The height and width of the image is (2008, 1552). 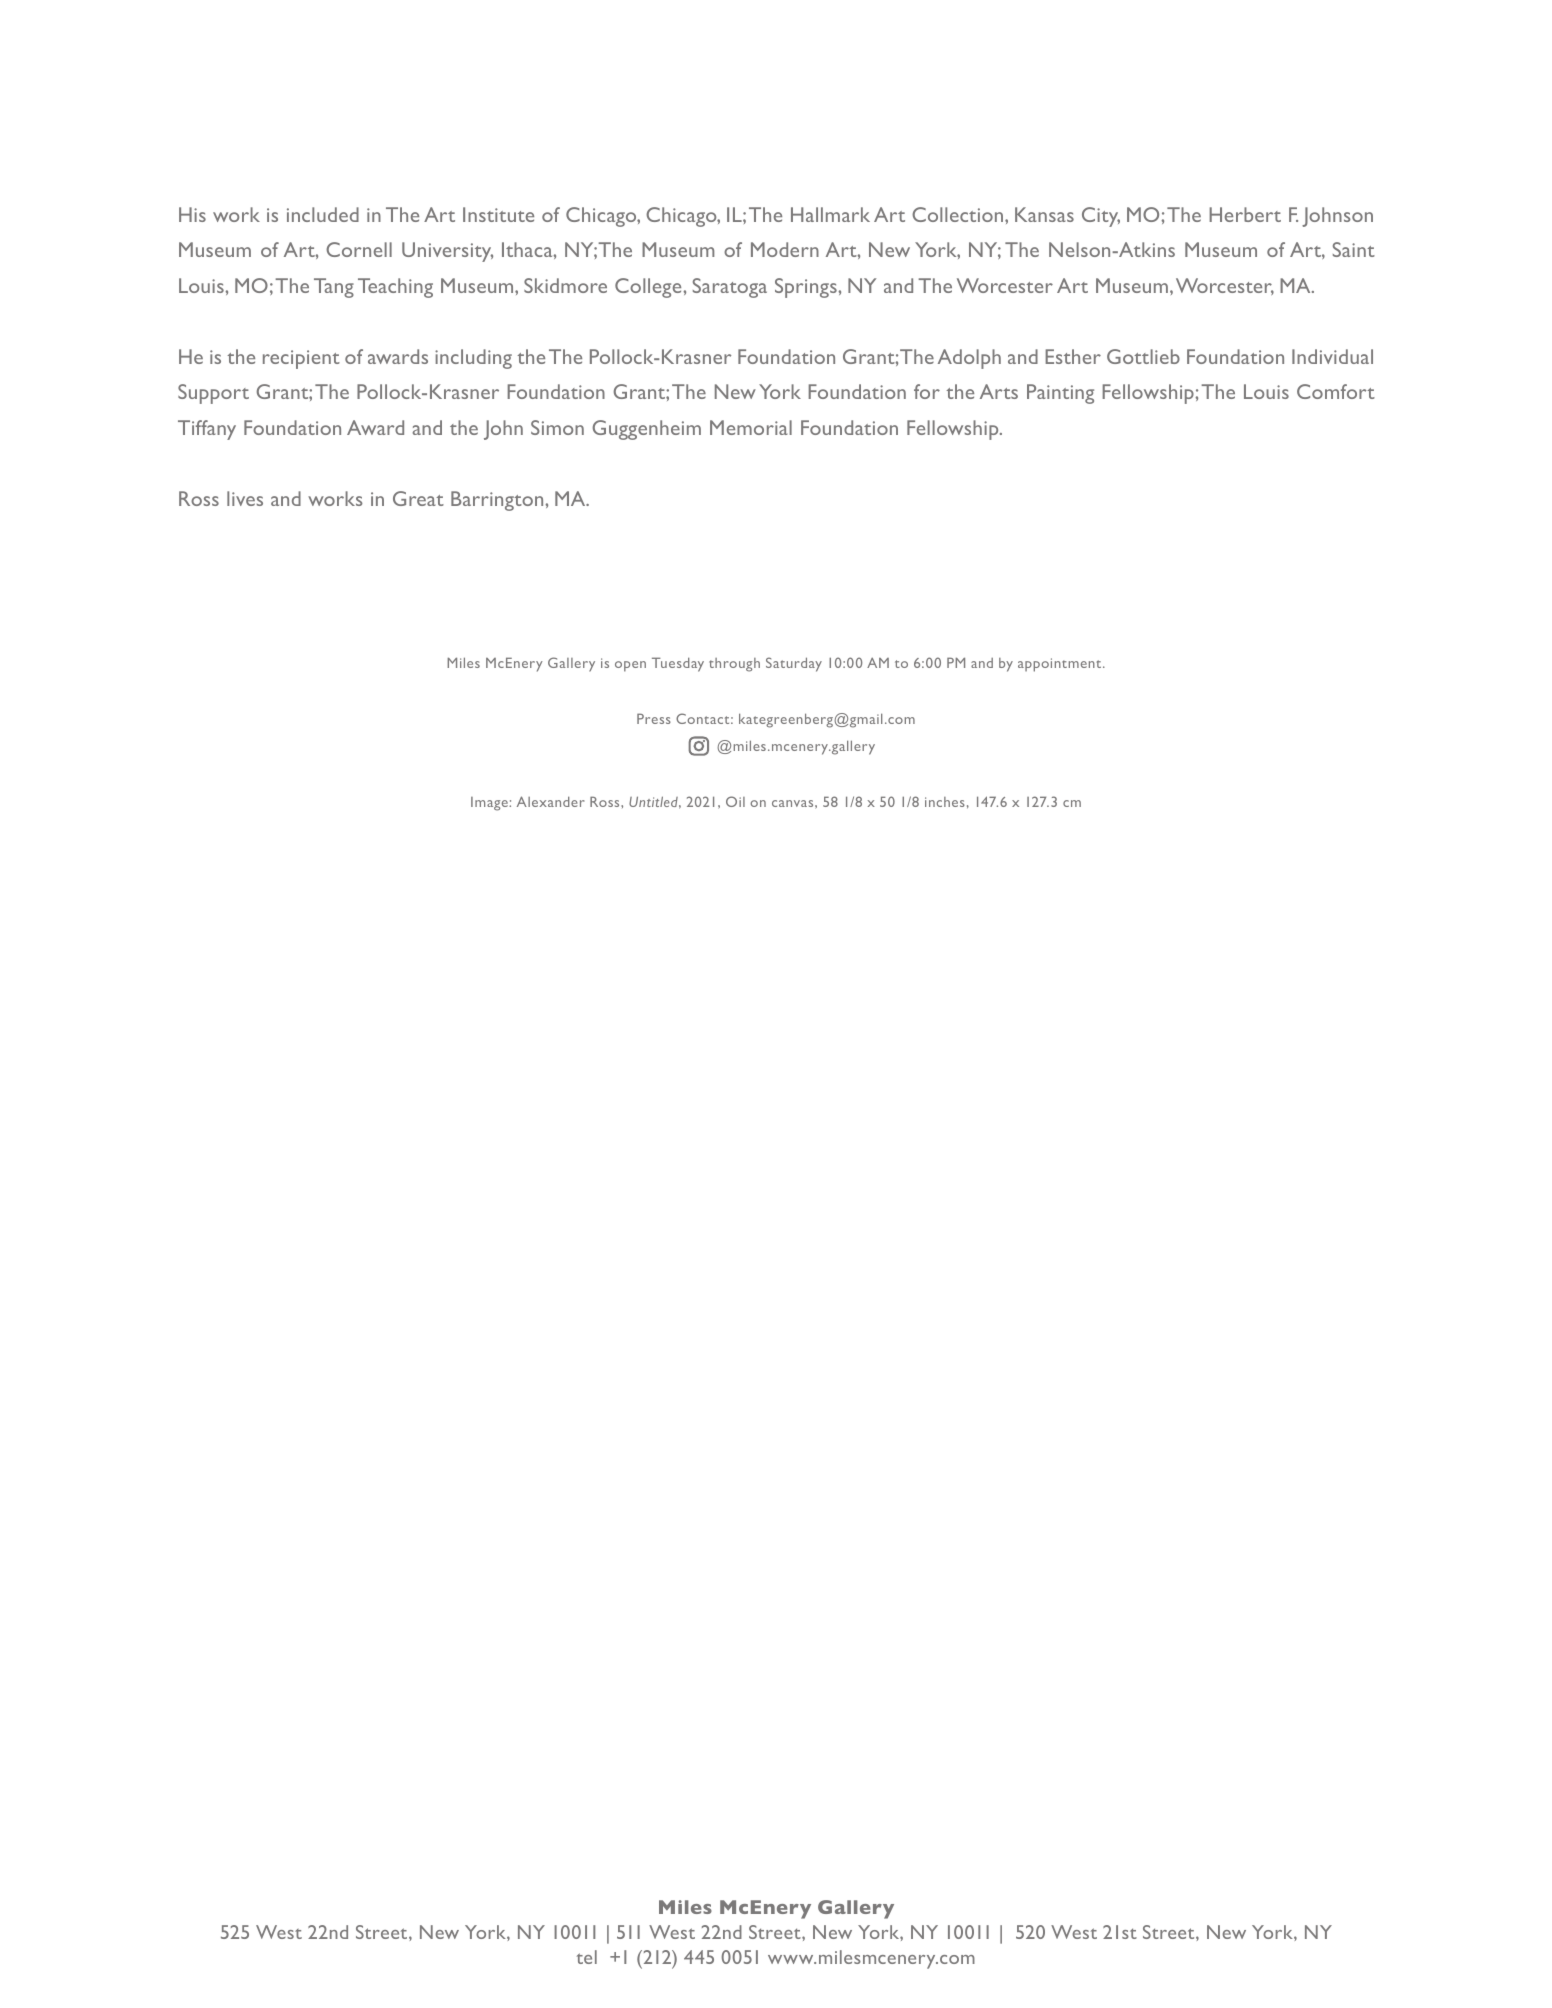 What do you see at coordinates (551, 801) in the image?
I see `Alexander` at bounding box center [551, 801].
